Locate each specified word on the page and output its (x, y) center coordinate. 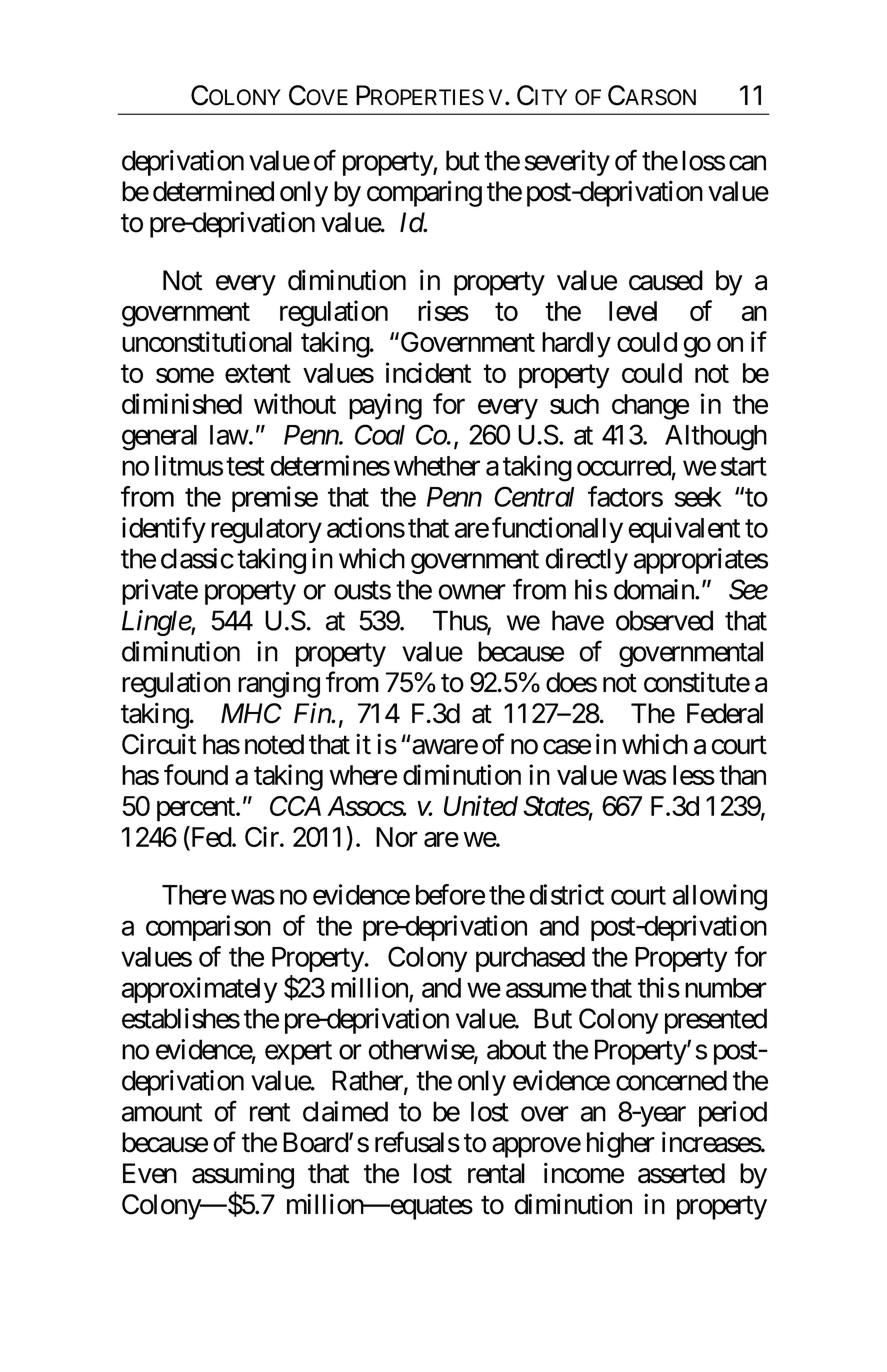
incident (428, 372)
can (747, 163)
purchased (530, 959)
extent (258, 374)
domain (655, 589)
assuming (243, 1175)
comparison (208, 928)
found (196, 774)
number (726, 988)
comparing (424, 193)
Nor (397, 837)
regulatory (266, 531)
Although (716, 438)
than (742, 775)
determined (213, 191)
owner (472, 592)
